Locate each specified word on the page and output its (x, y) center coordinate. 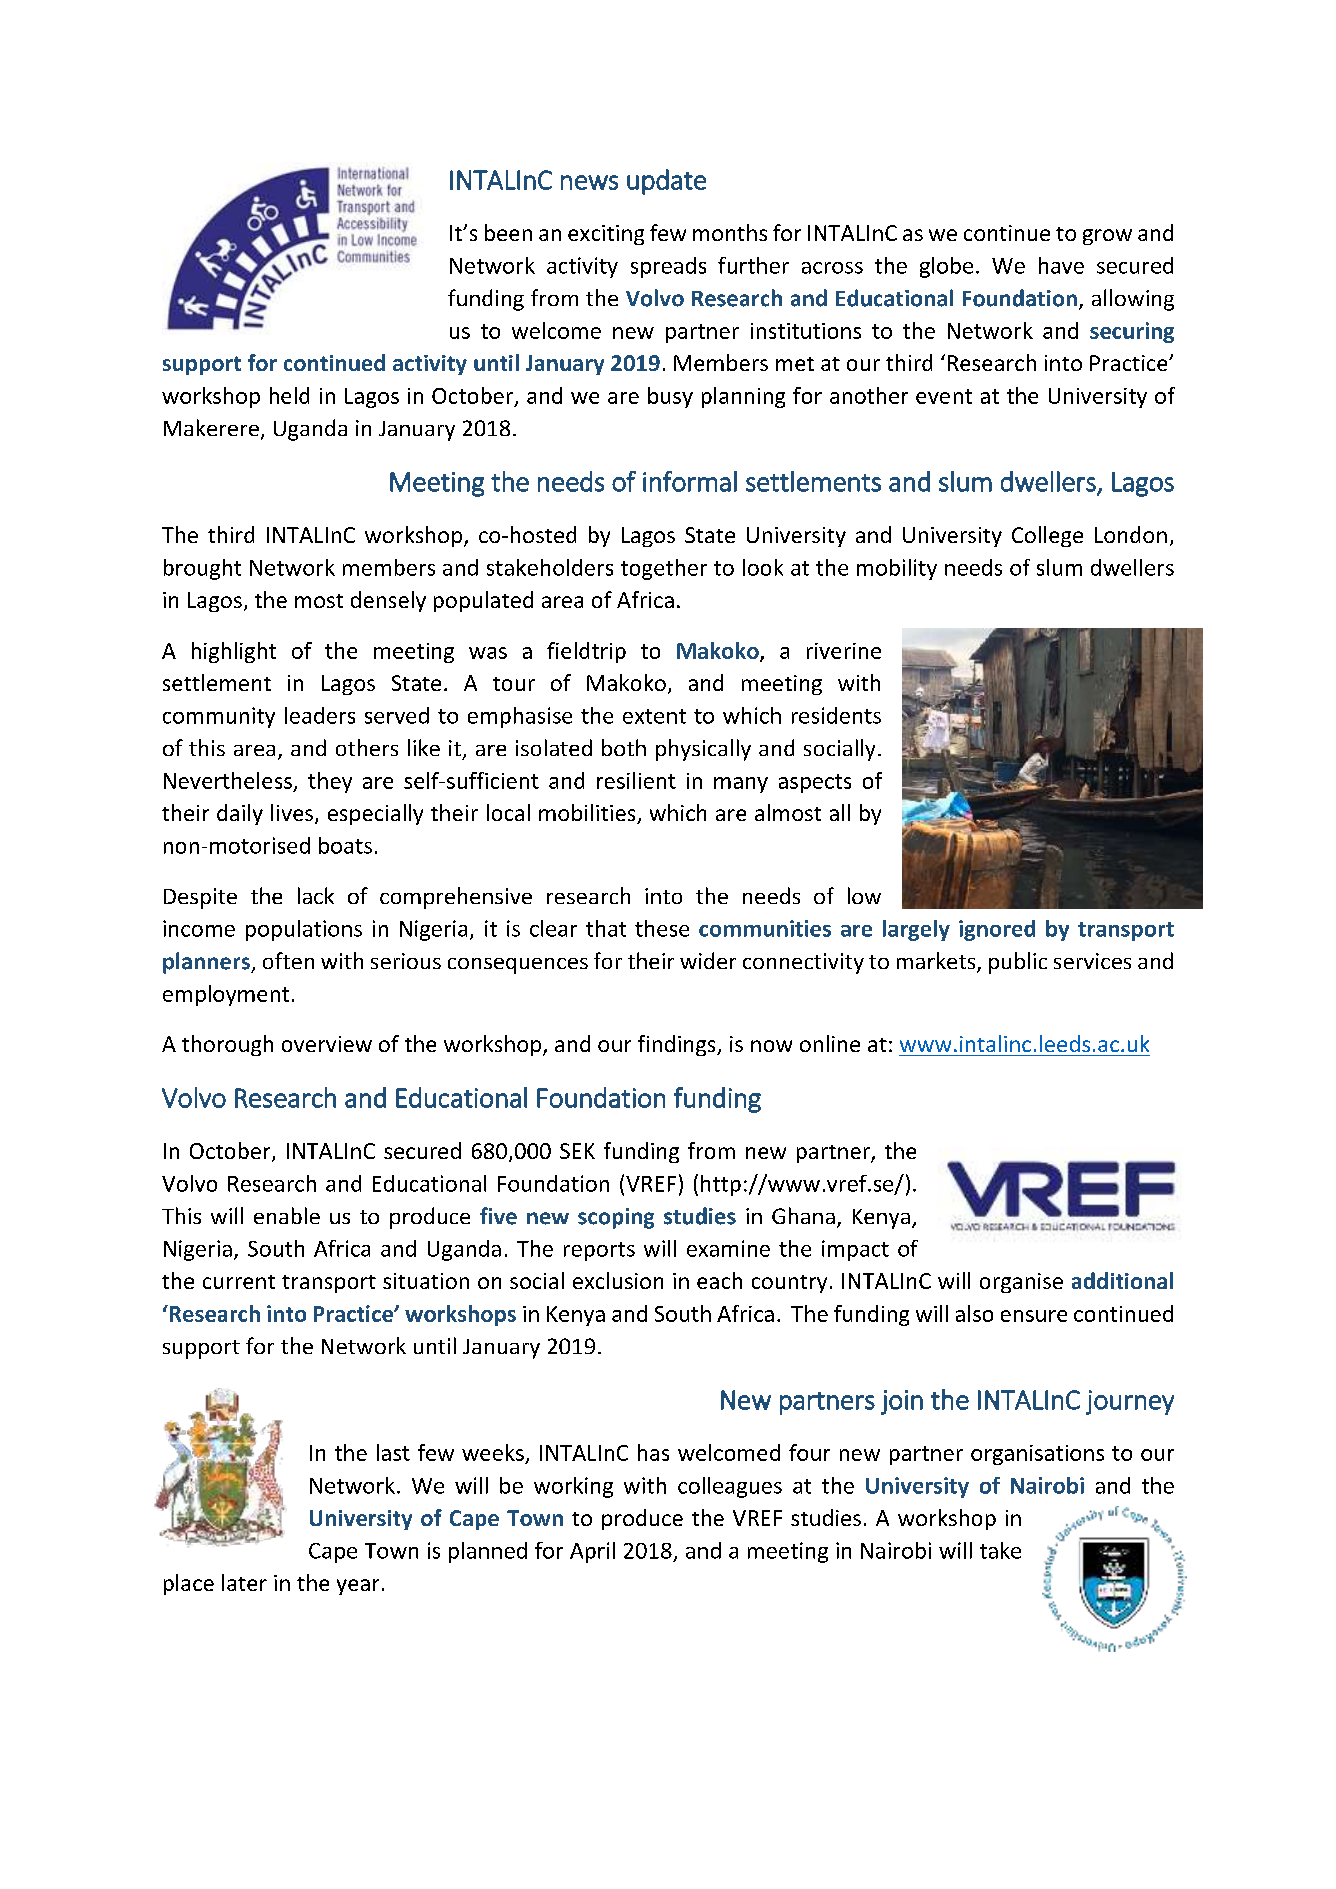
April (592, 1552)
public (1018, 963)
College (1047, 536)
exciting (606, 235)
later (244, 1582)
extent (654, 716)
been (508, 232)
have (1061, 265)
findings (678, 1045)
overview (327, 1044)
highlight (234, 652)
